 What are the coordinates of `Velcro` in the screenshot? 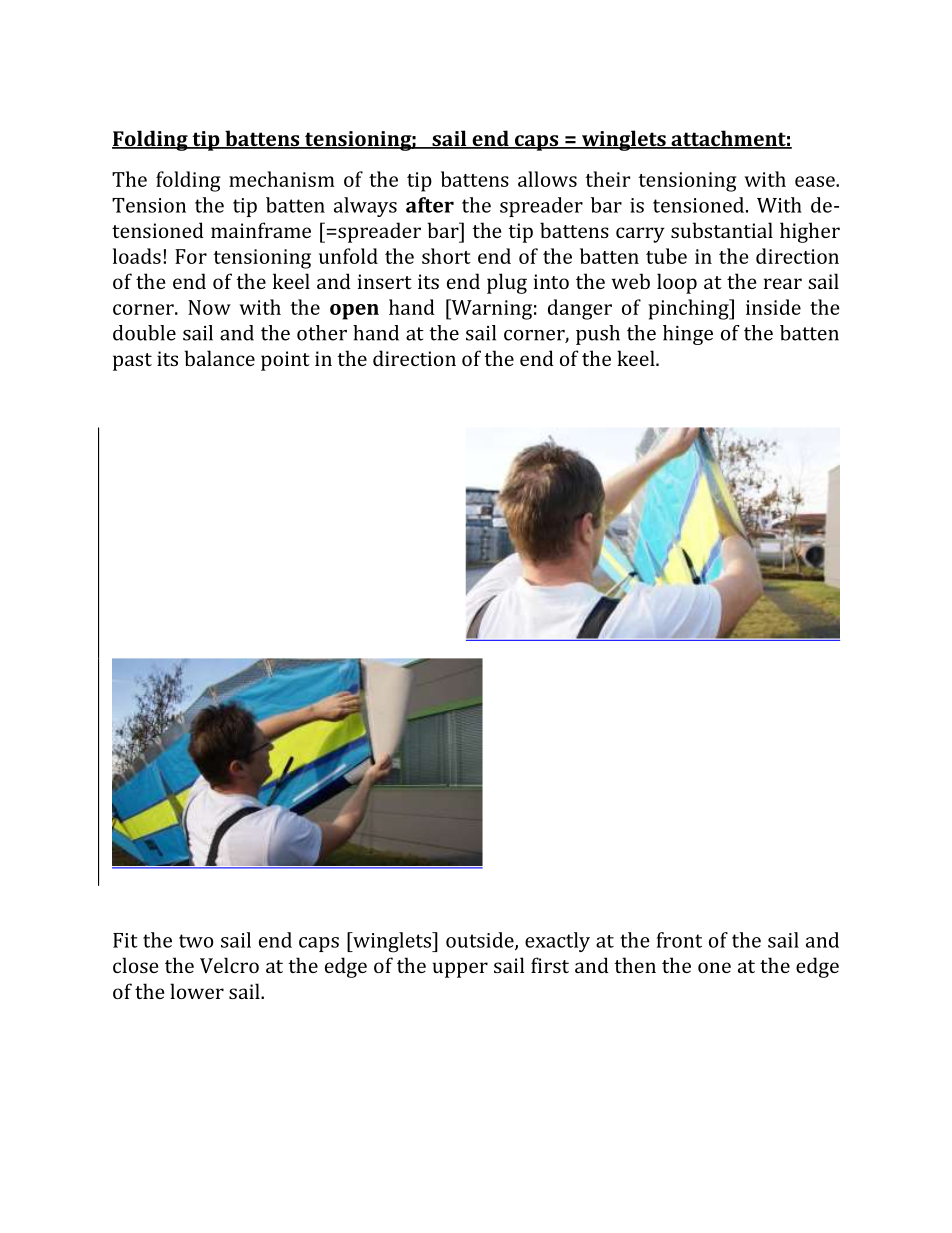 It's located at (229, 965).
